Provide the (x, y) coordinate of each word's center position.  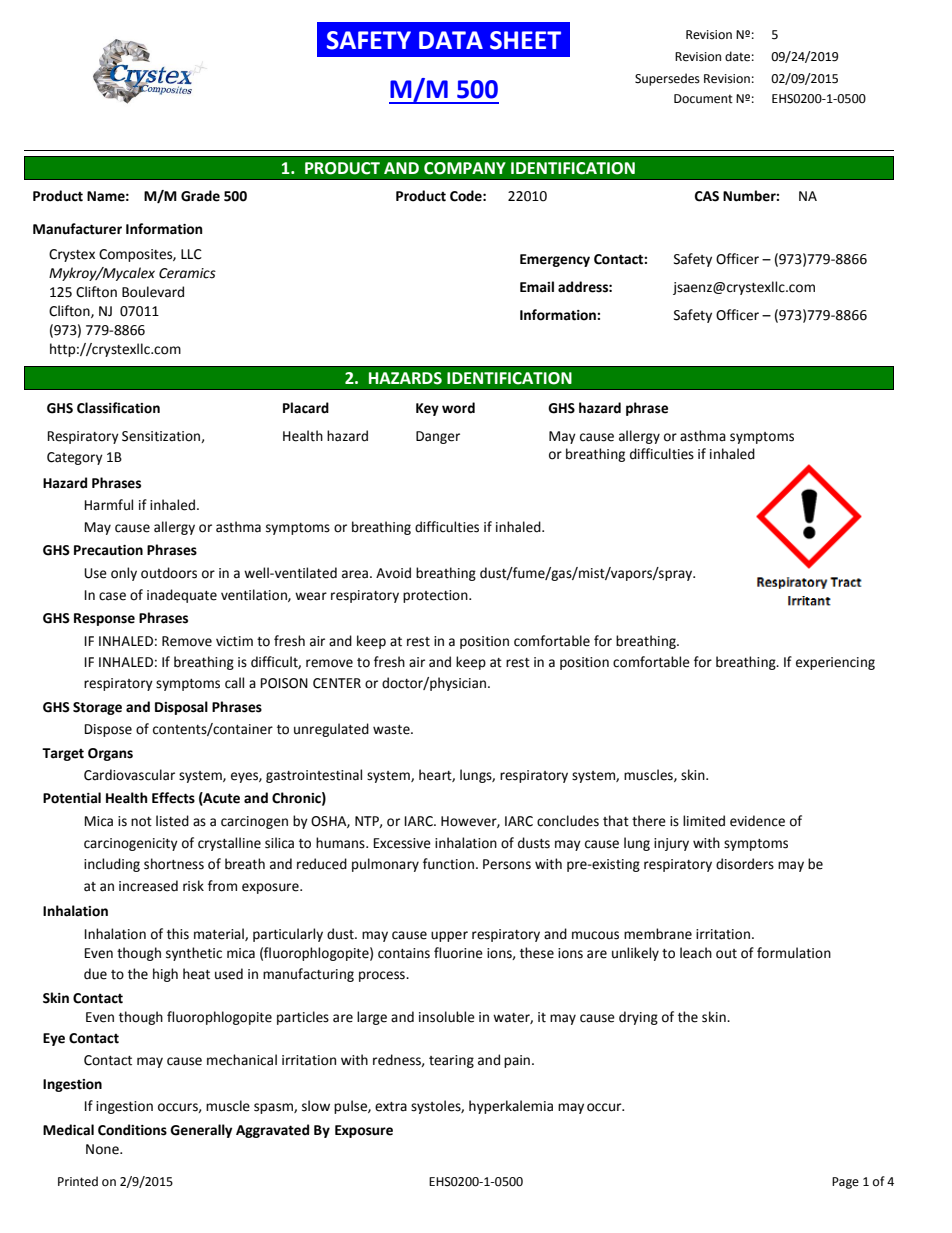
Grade (200, 196)
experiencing (835, 663)
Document (703, 99)
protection (436, 596)
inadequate (182, 596)
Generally (201, 1131)
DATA (451, 40)
